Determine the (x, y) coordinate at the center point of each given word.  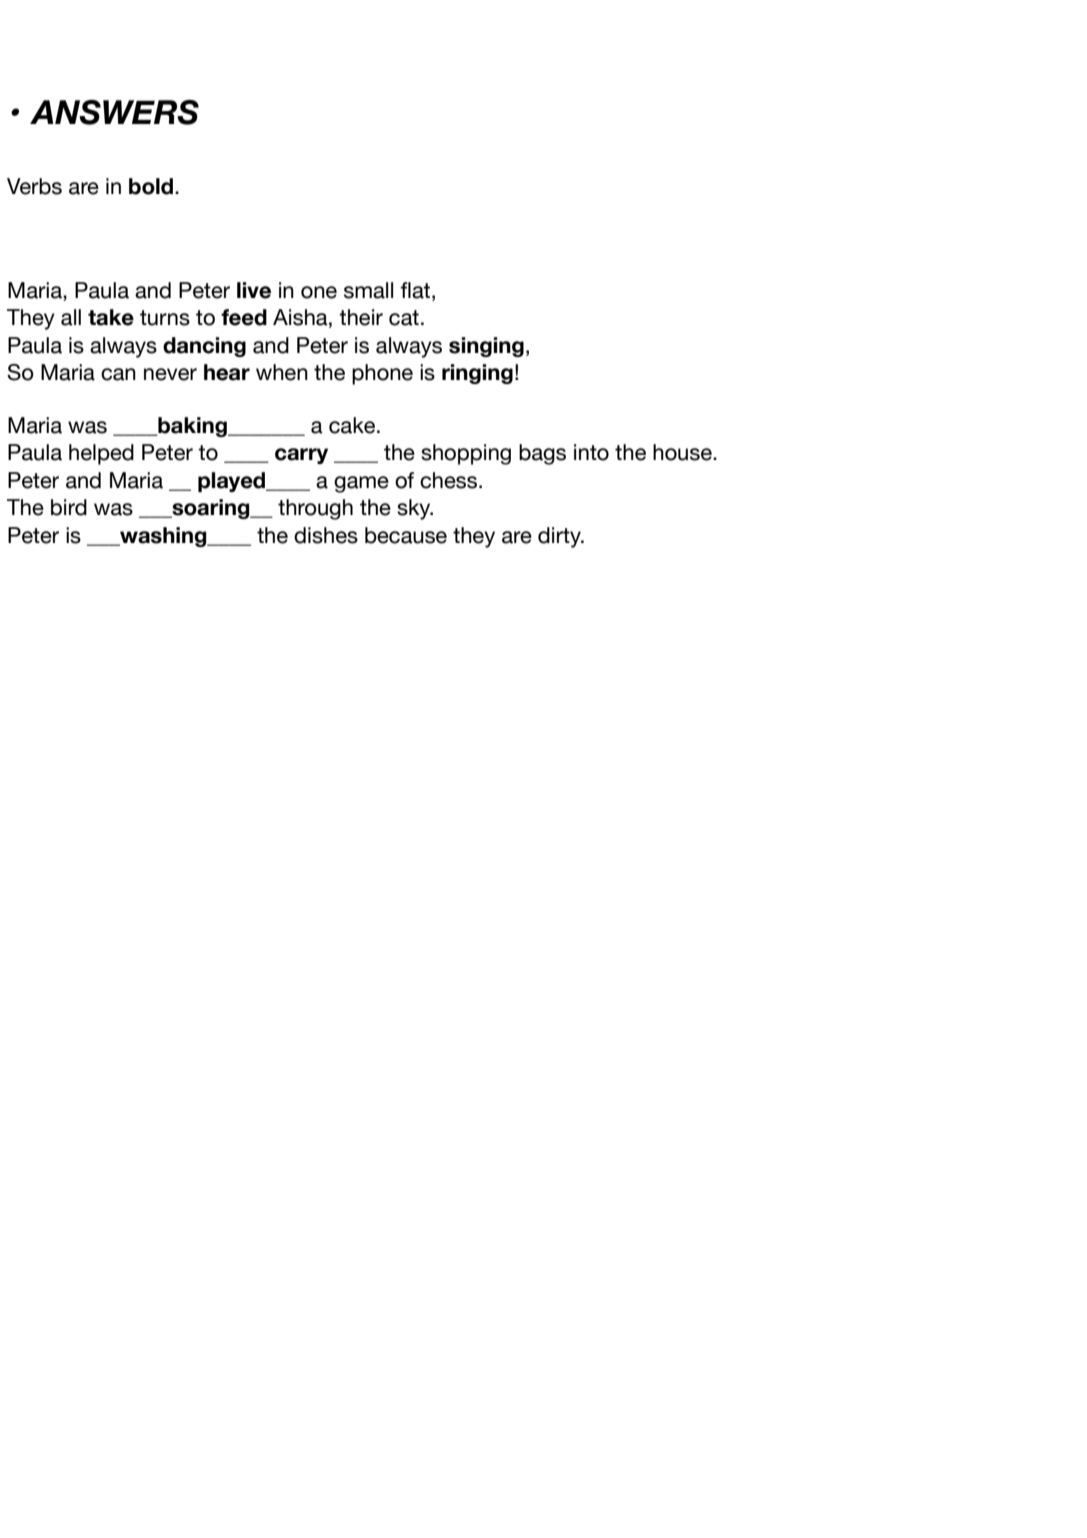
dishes (326, 535)
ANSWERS (114, 112)
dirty (560, 537)
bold (151, 186)
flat (417, 290)
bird (69, 507)
